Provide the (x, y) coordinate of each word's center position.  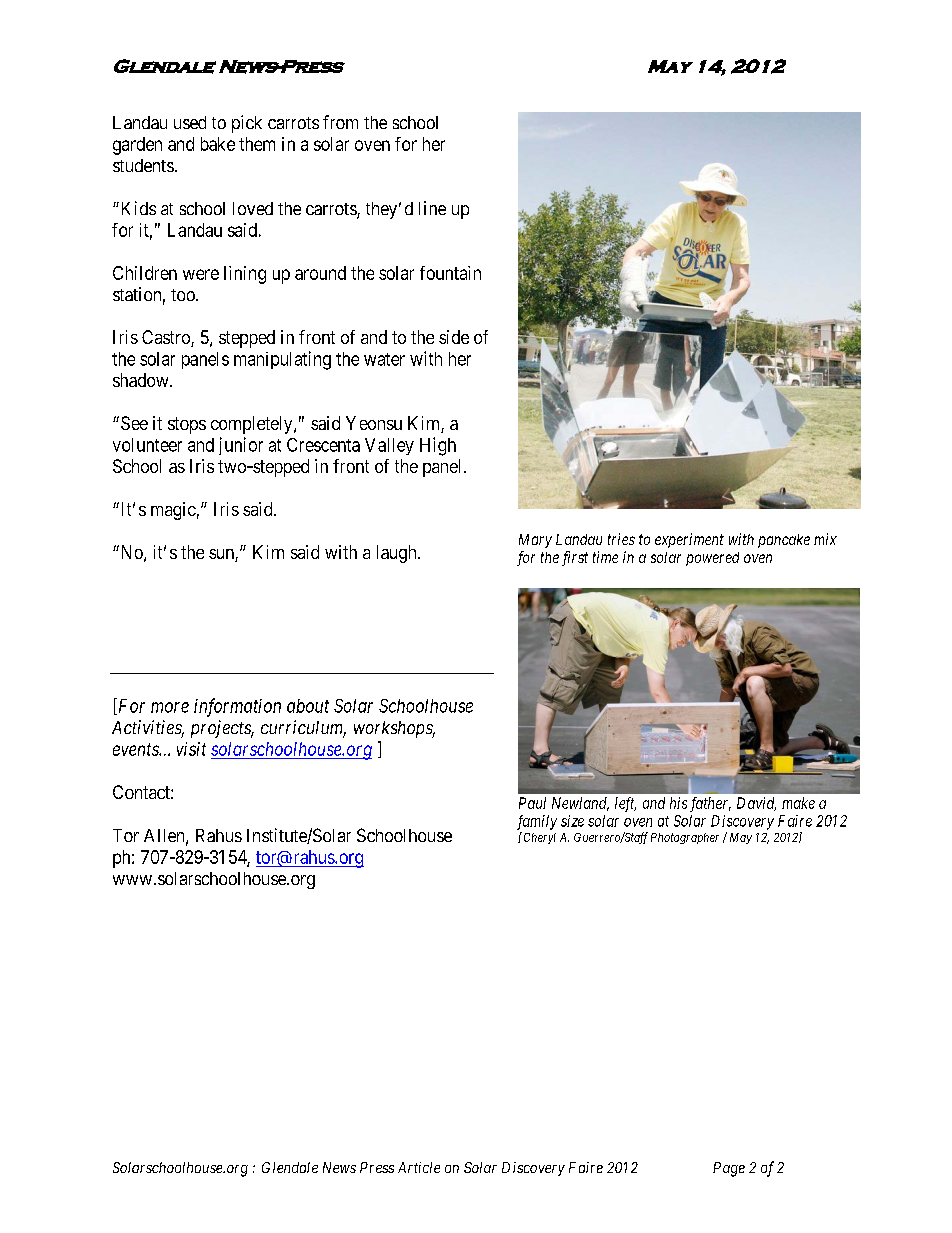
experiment (689, 540)
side (454, 337)
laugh (398, 554)
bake (218, 144)
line (432, 208)
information (237, 707)
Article (419, 1167)
